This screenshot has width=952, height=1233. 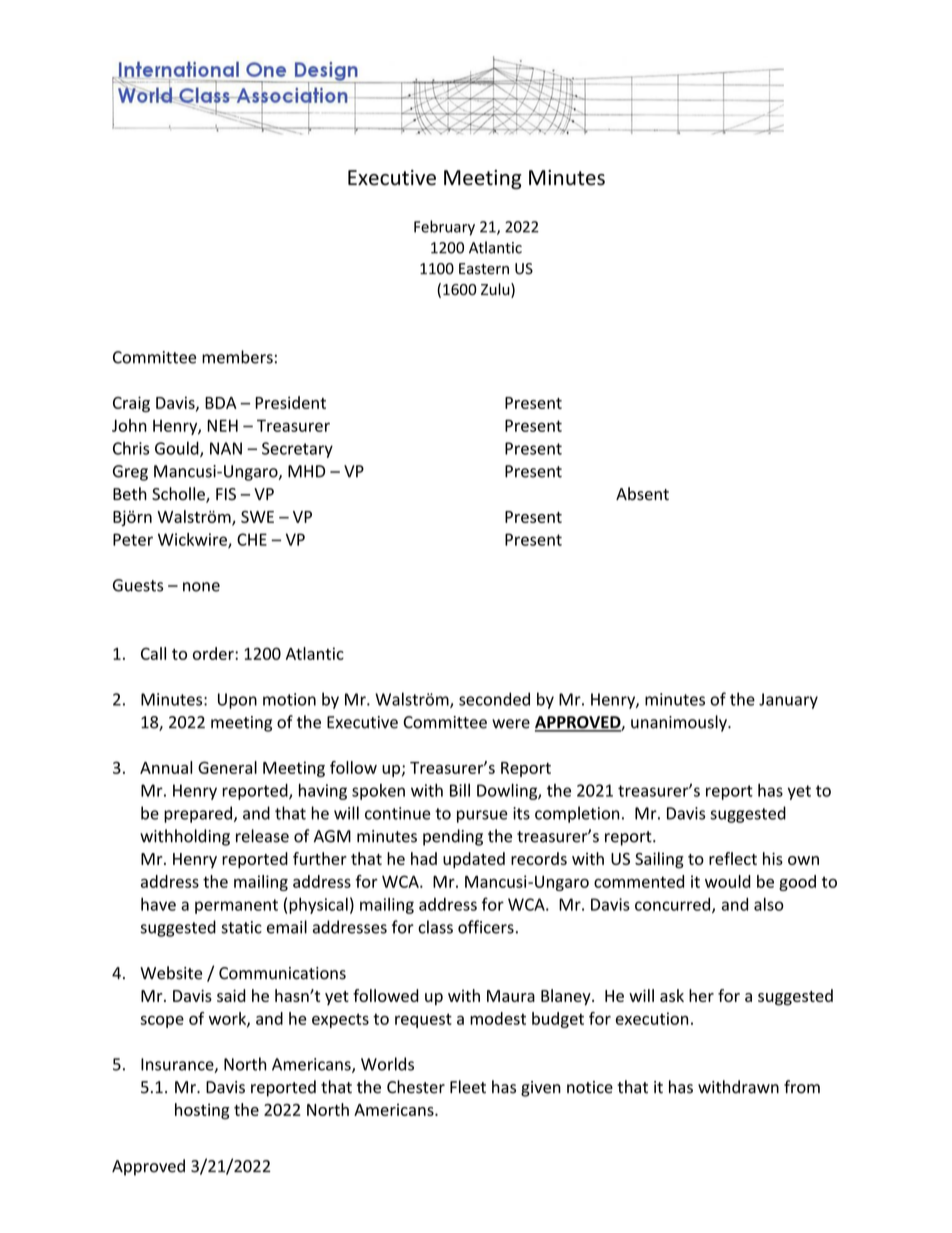 I want to click on from, so click(x=802, y=1087).
